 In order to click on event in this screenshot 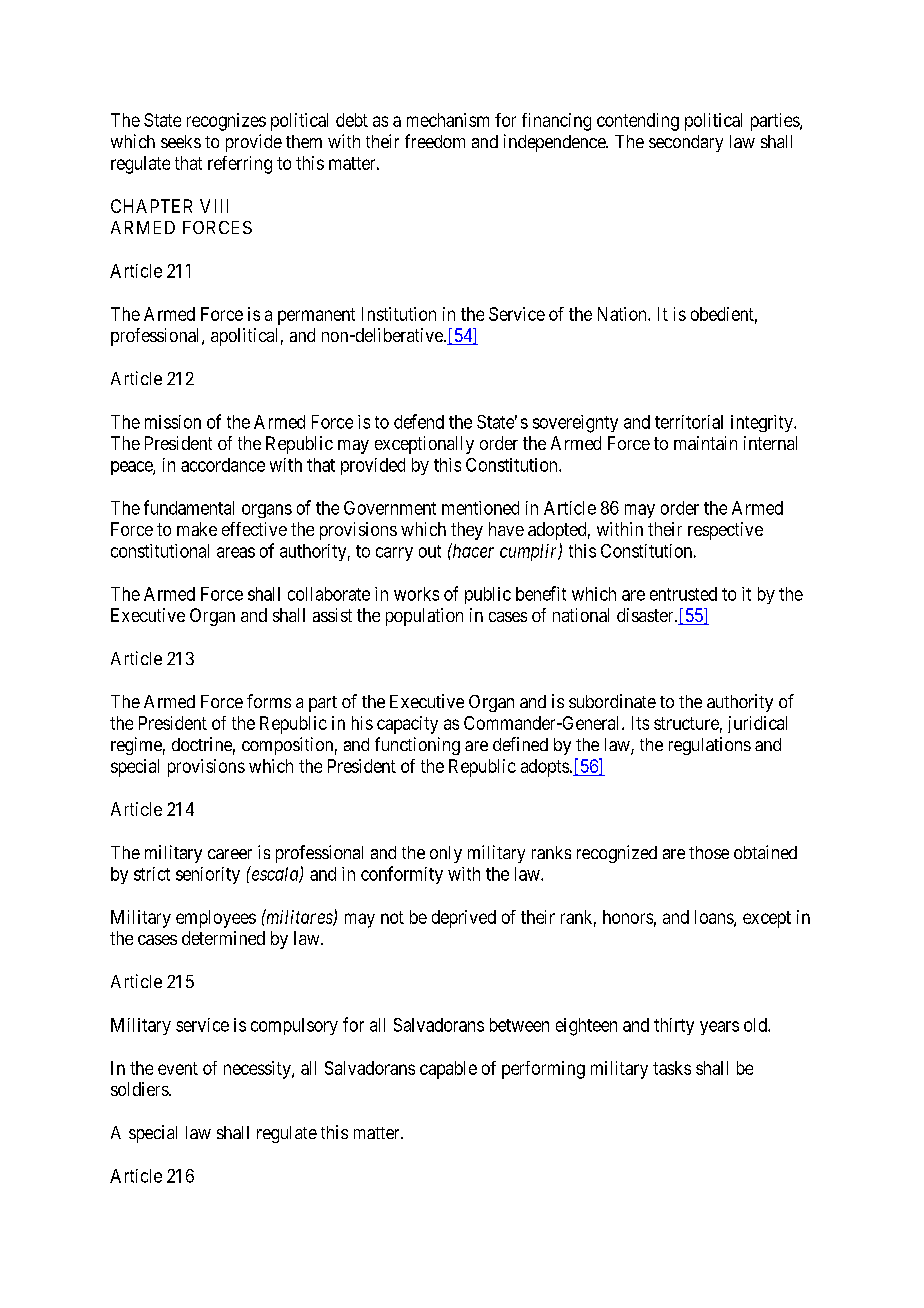, I will do `click(178, 1068)`.
